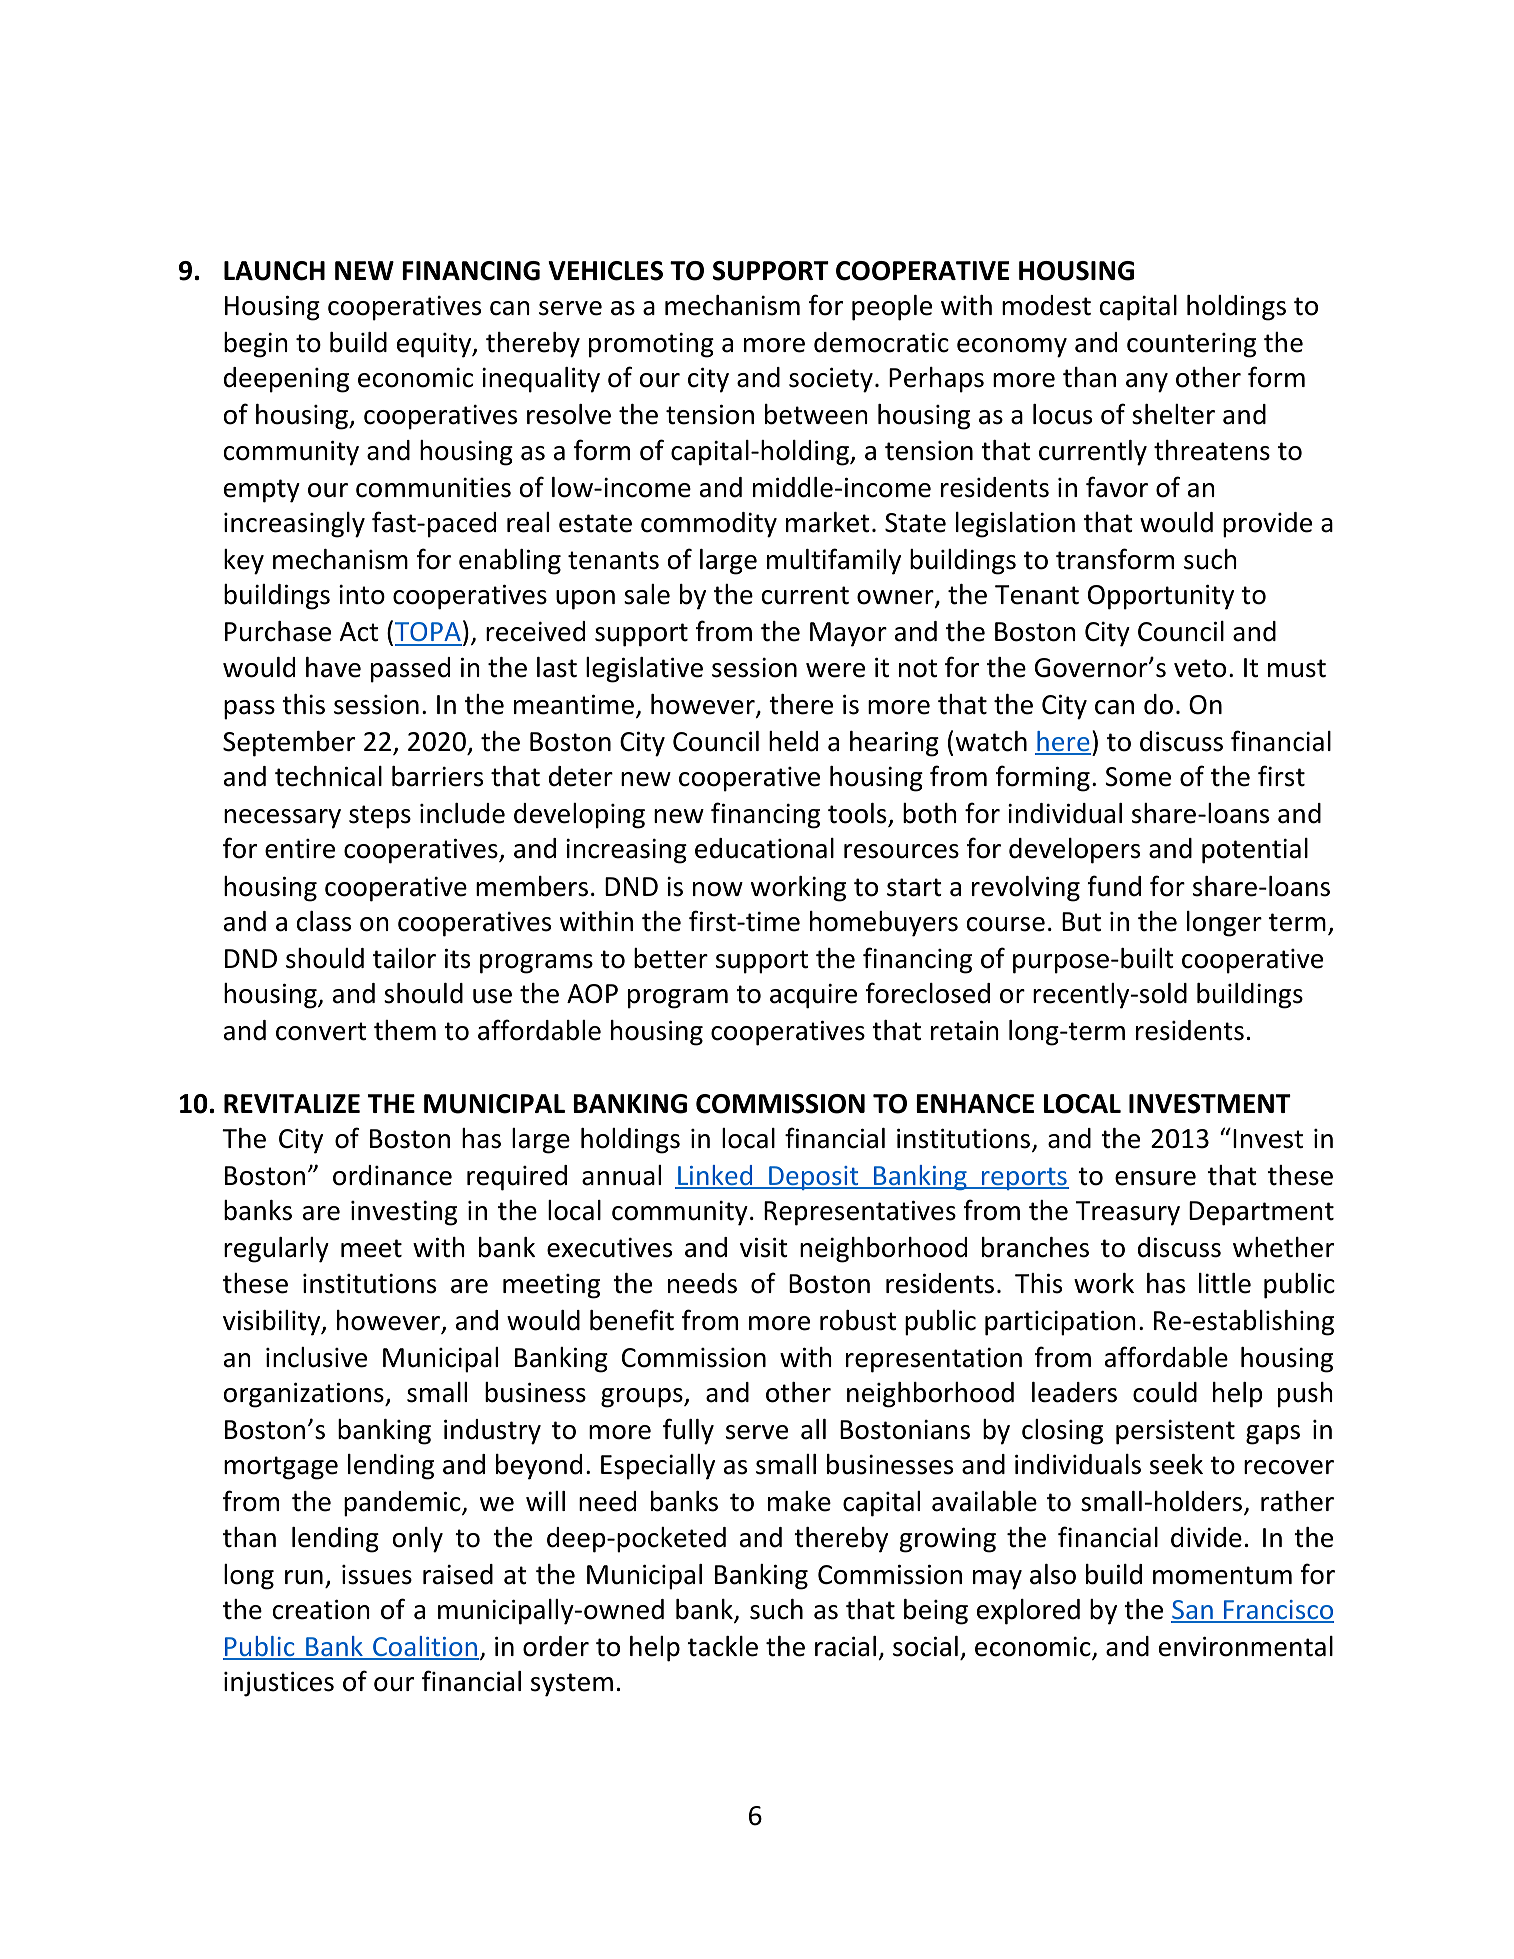 This document has width=1514, height=1959. Describe the element at coordinates (435, 345) in the document. I see `equity` at that location.
